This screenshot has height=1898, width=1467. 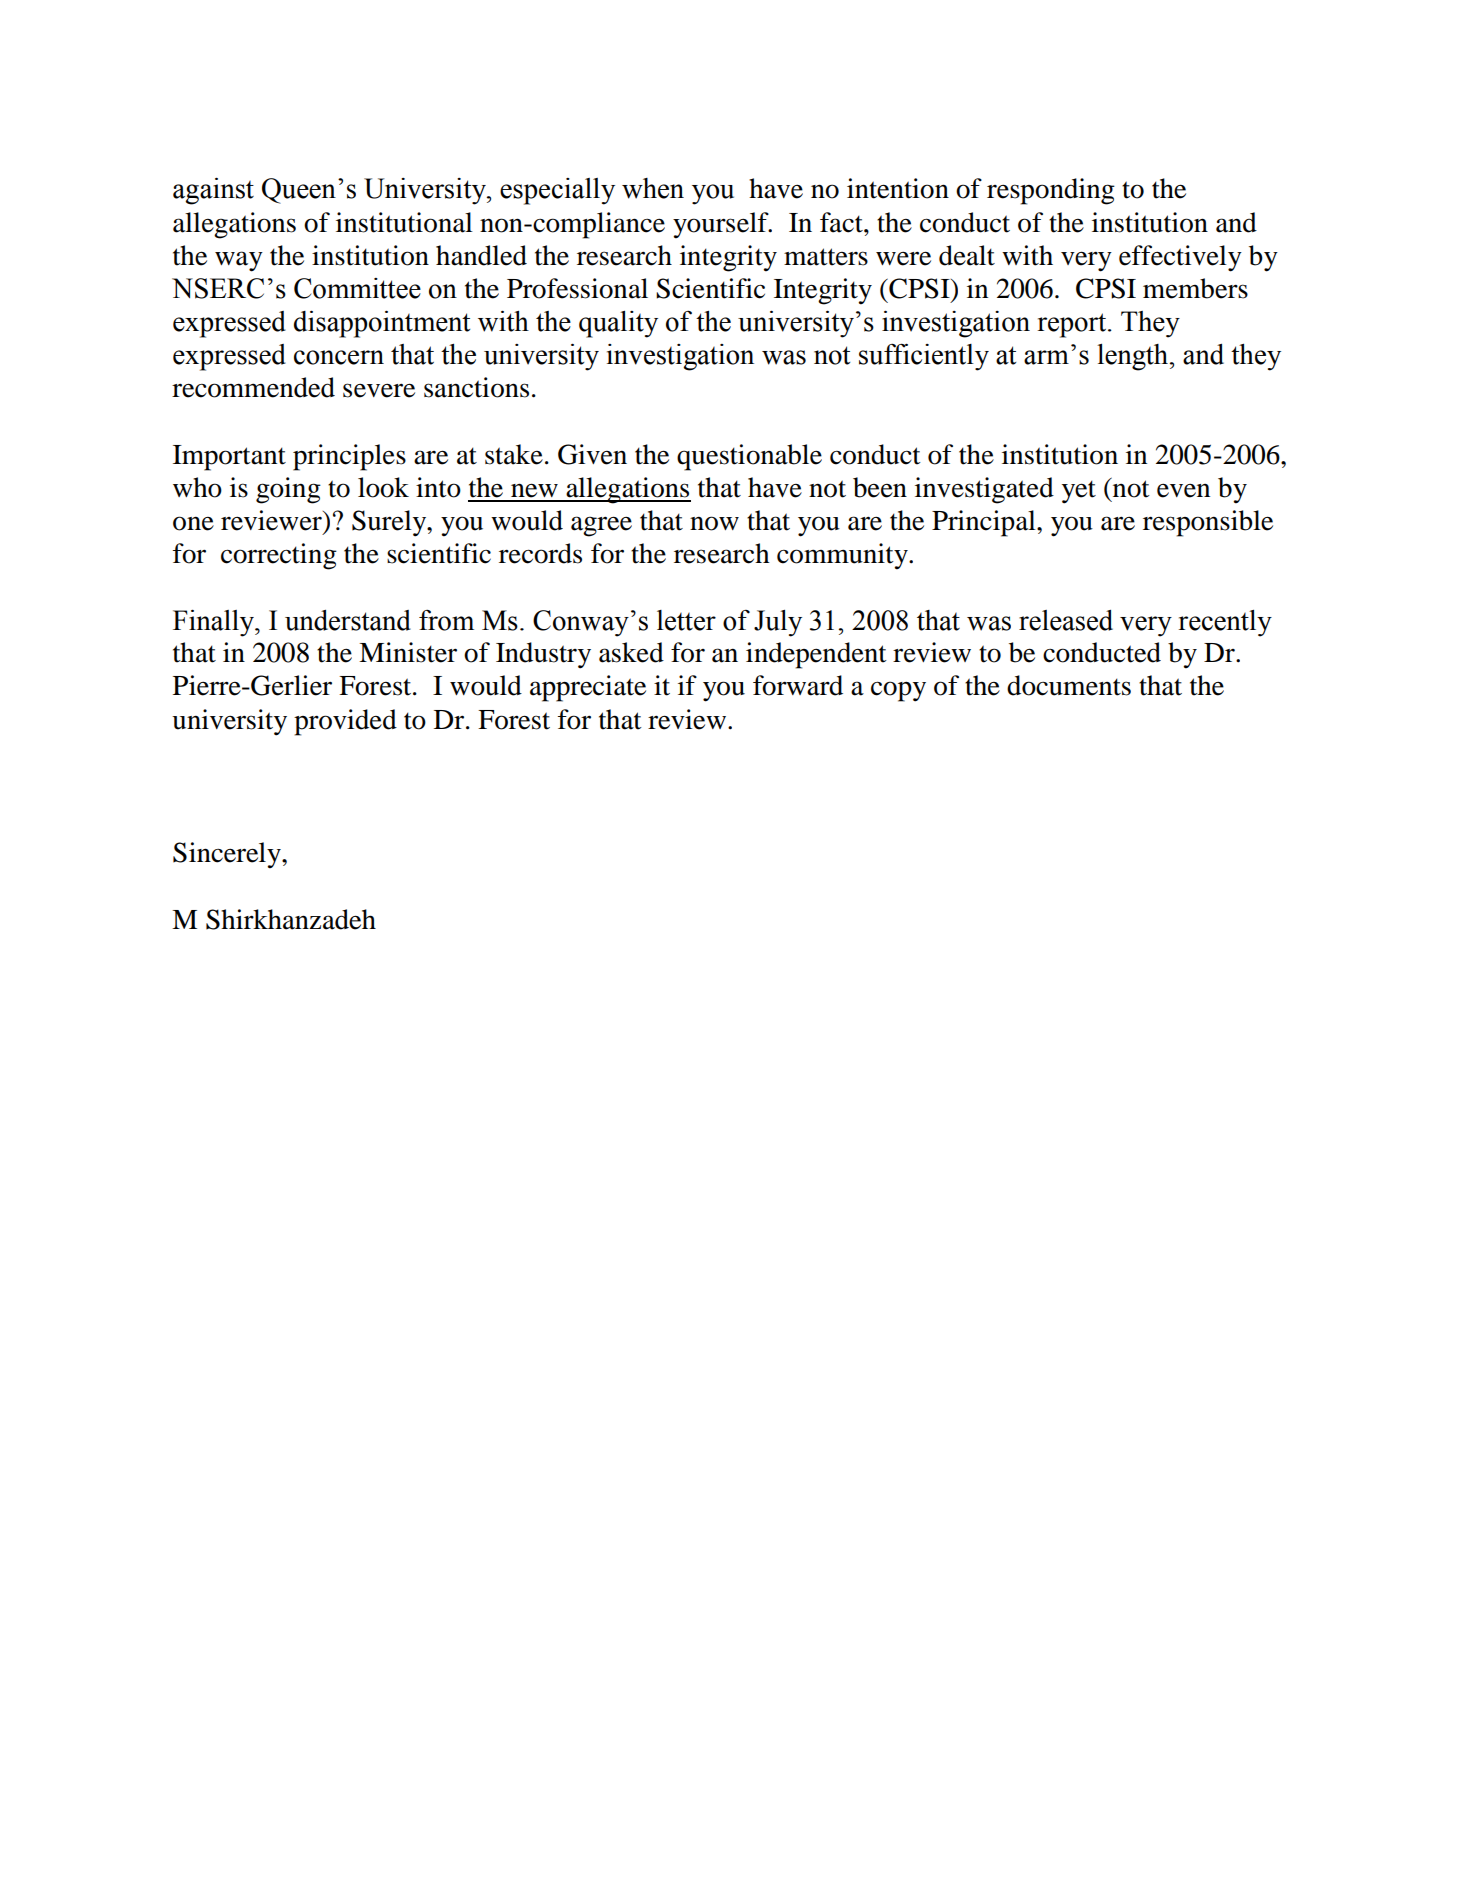 What do you see at coordinates (228, 855) in the screenshot?
I see `Sincerely` at bounding box center [228, 855].
